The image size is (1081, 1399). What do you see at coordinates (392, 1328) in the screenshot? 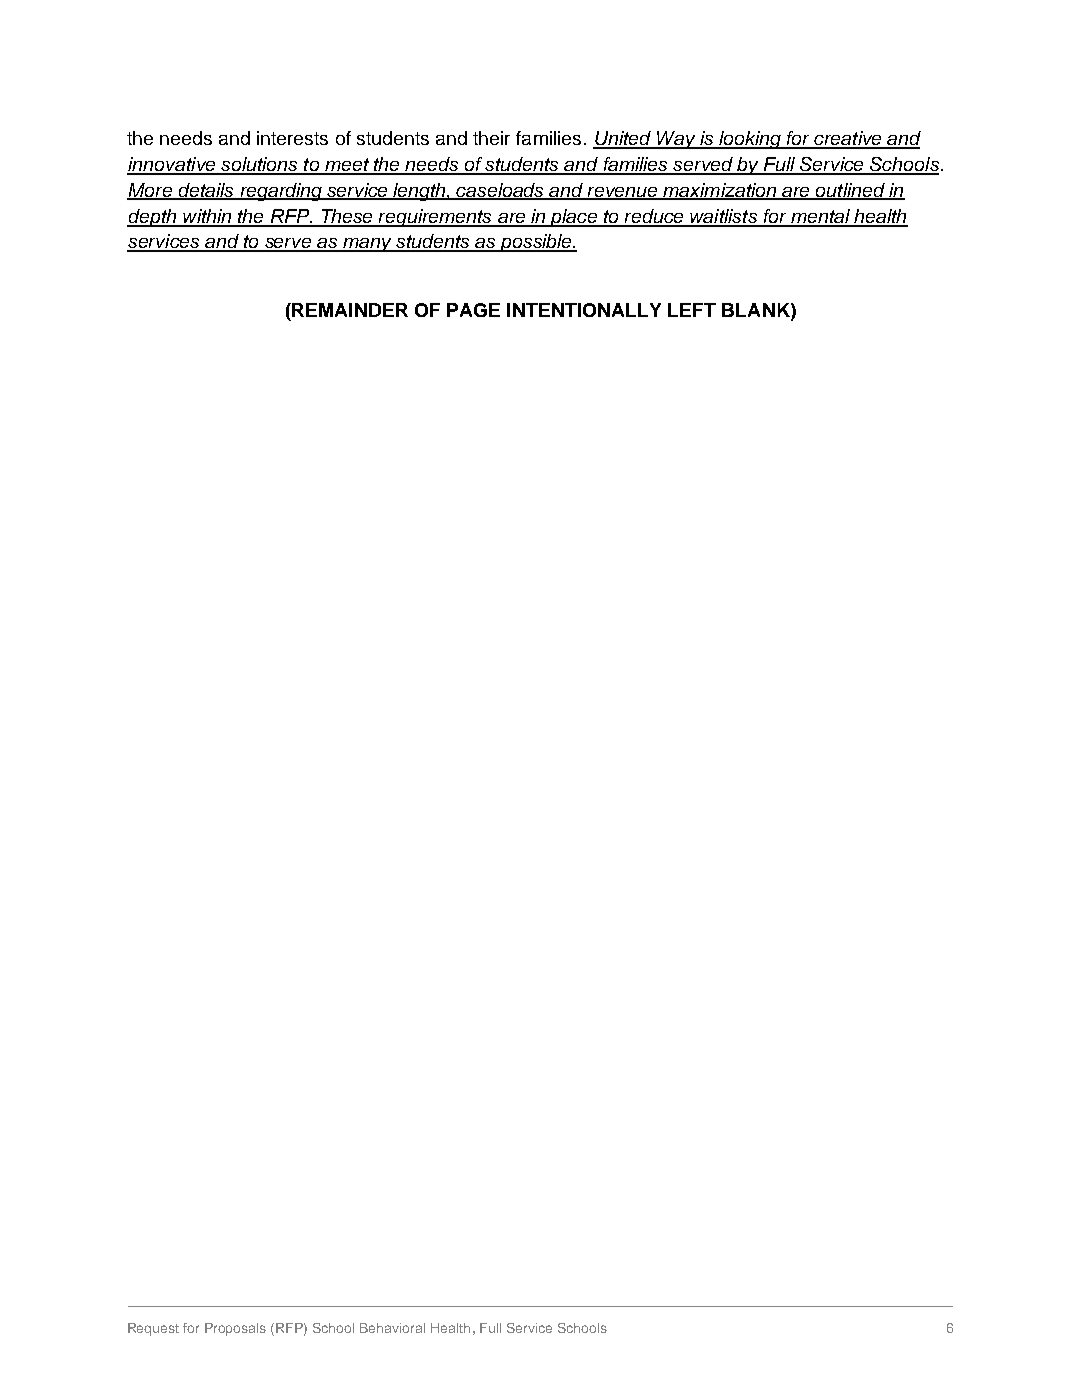
I see `Behavioral` at bounding box center [392, 1328].
